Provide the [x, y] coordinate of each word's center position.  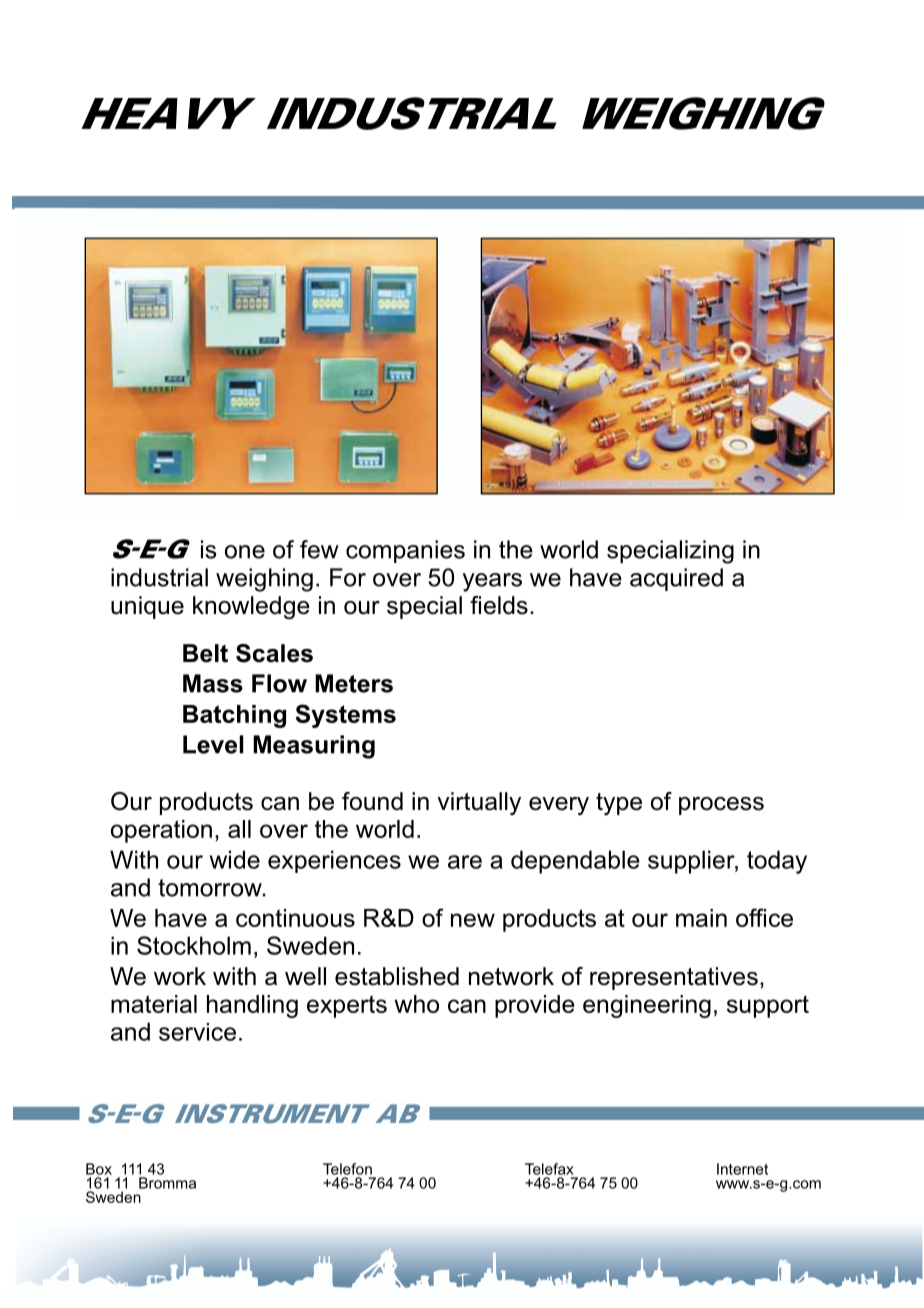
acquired [676, 579]
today [777, 862]
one [245, 552]
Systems [345, 716]
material [154, 1004]
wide [235, 859]
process [721, 806]
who [416, 1004]
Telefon [347, 1169]
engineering [647, 1006]
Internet [742, 1169]
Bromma [167, 1183]
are [465, 862]
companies [405, 551]
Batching [234, 716]
